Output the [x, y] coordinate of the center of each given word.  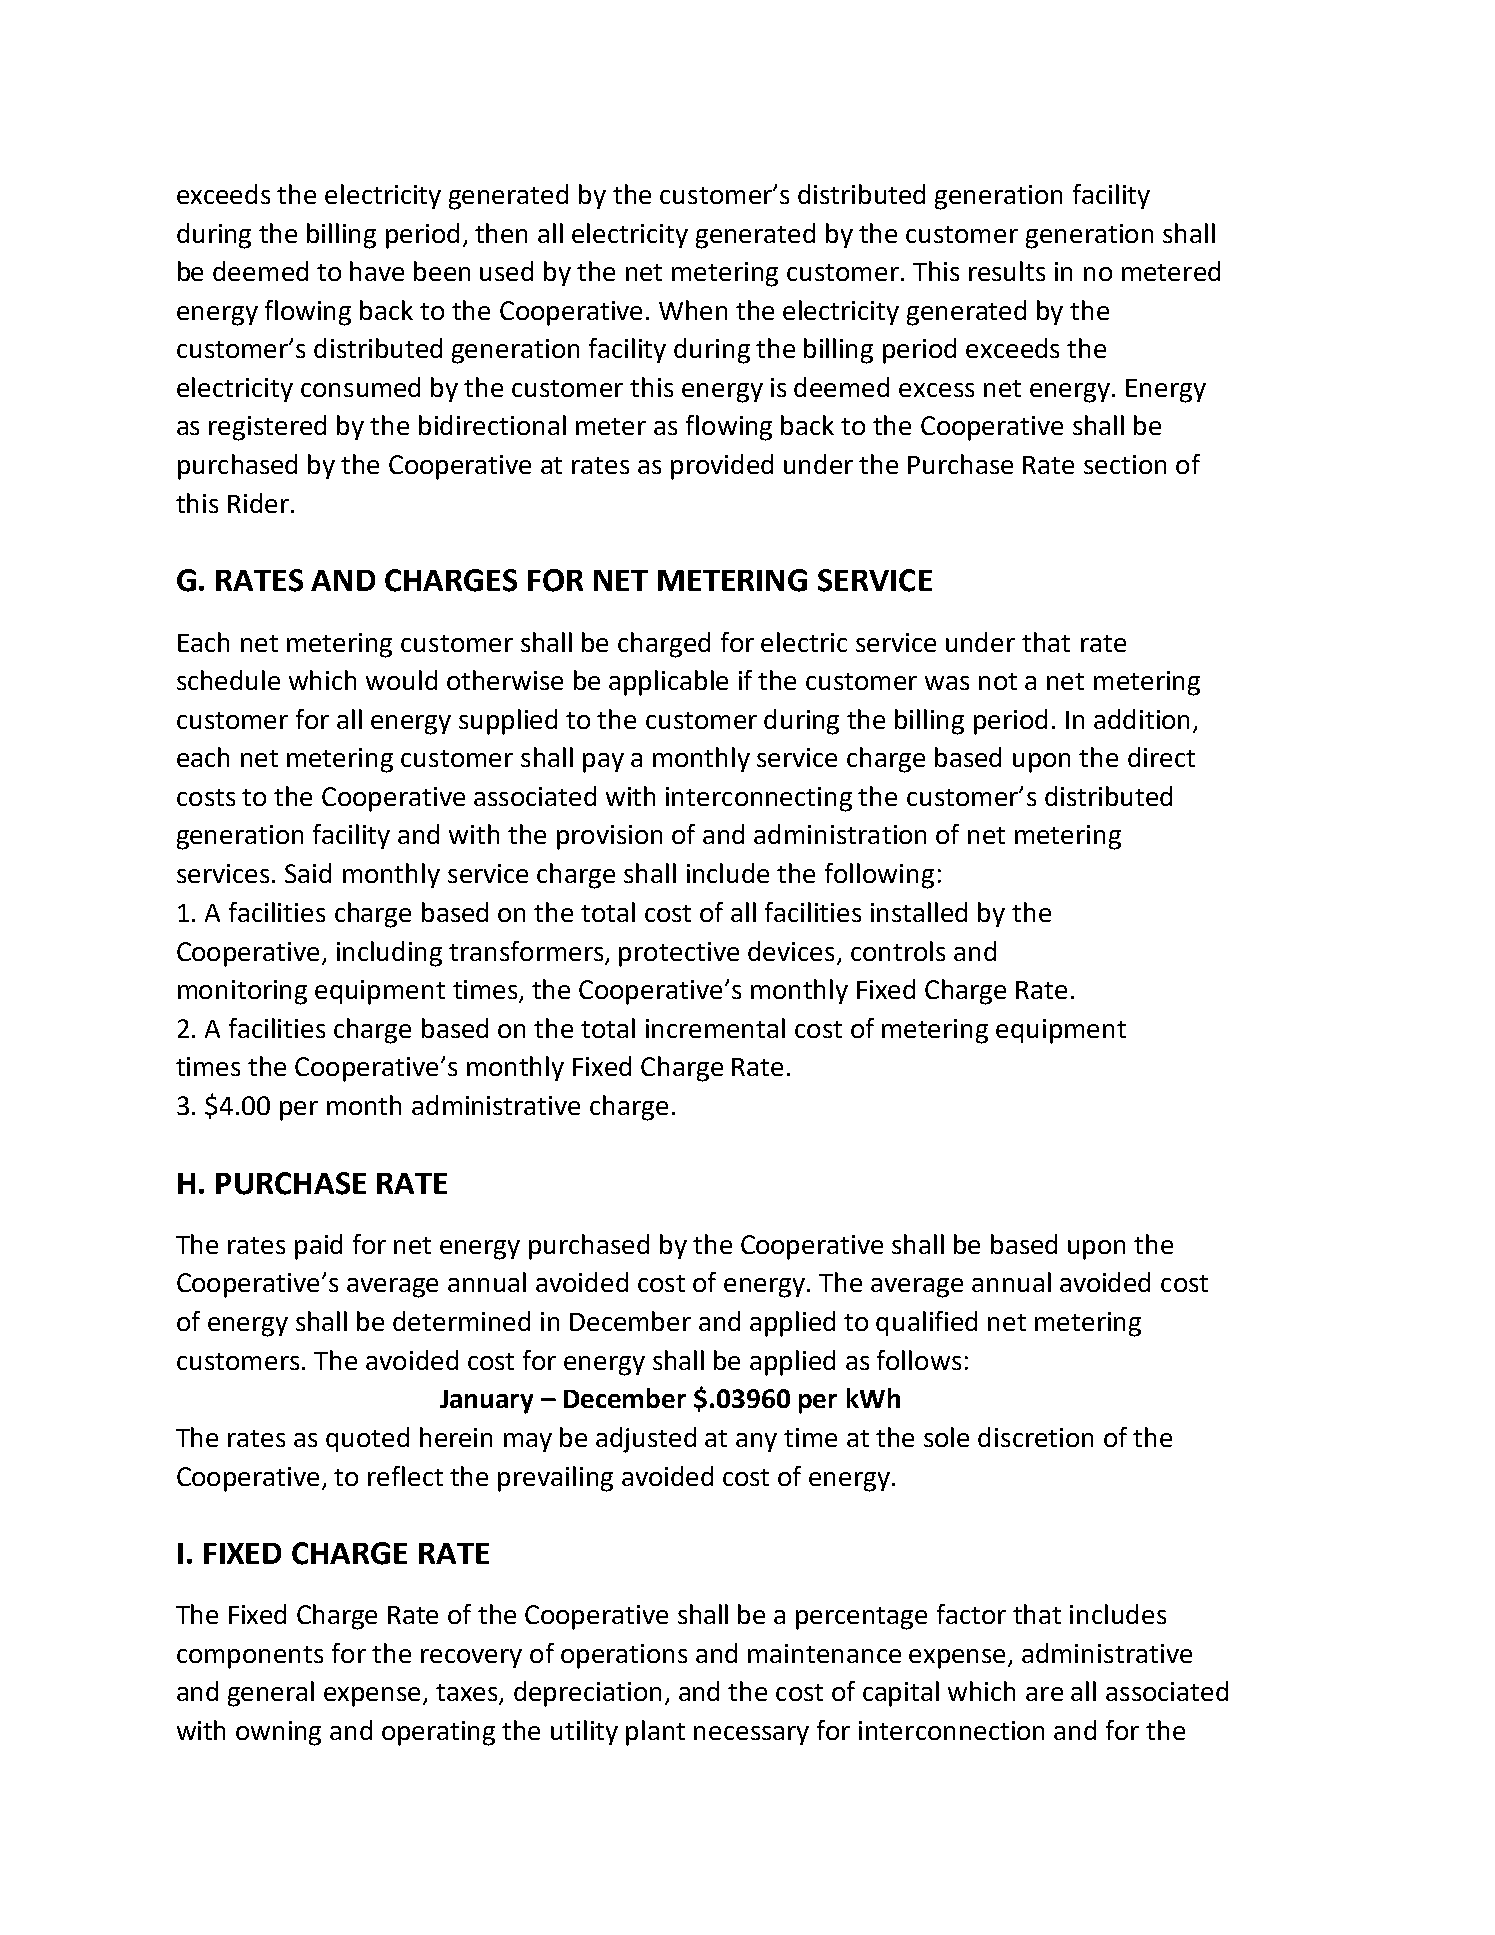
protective [679, 954]
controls [898, 951]
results [1007, 271]
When [693, 310]
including [389, 954]
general [271, 1694]
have [377, 271]
